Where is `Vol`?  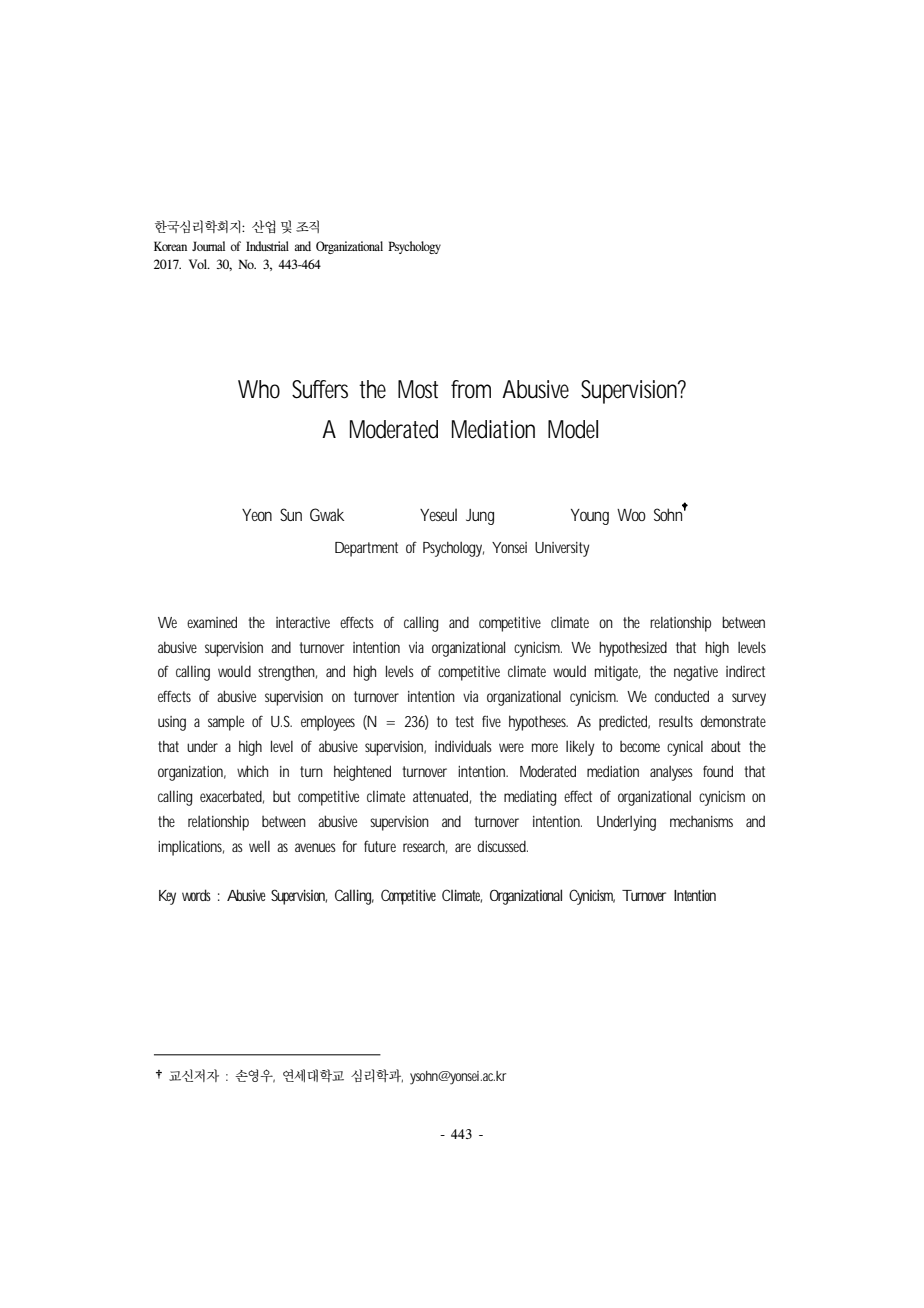 Vol is located at coordinates (199, 264).
